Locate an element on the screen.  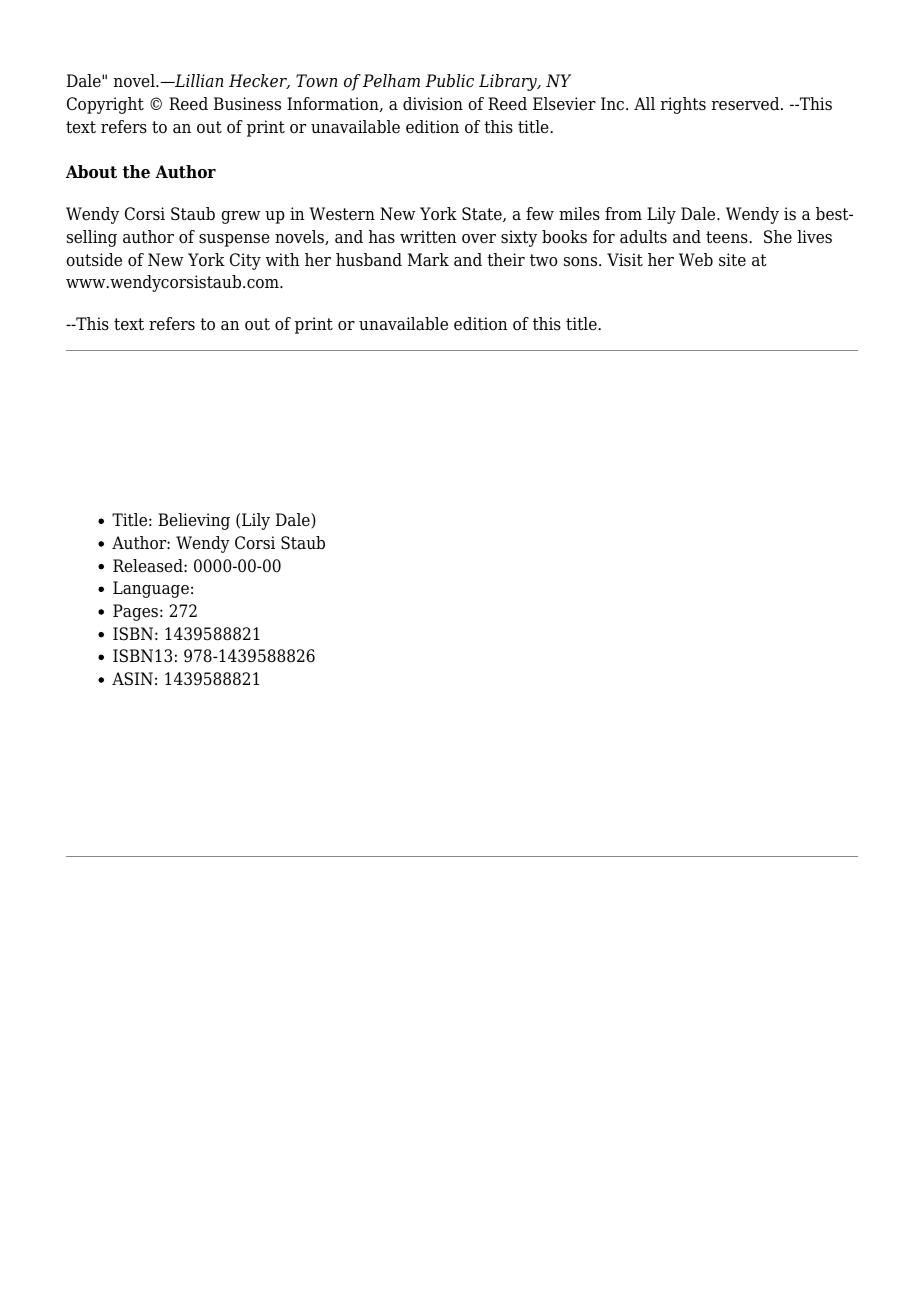
reserved is located at coordinates (747, 104).
